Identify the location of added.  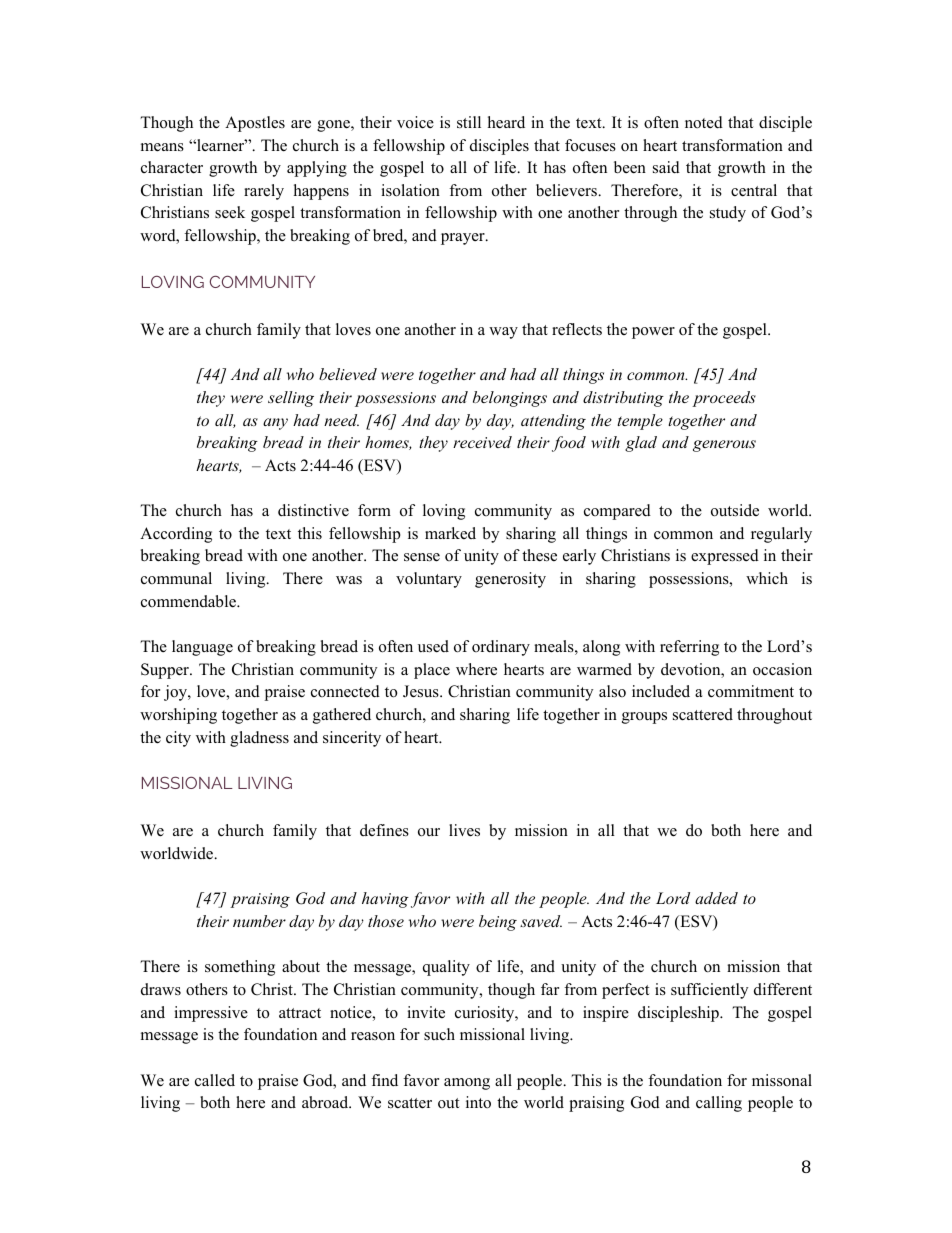
(716, 898).
